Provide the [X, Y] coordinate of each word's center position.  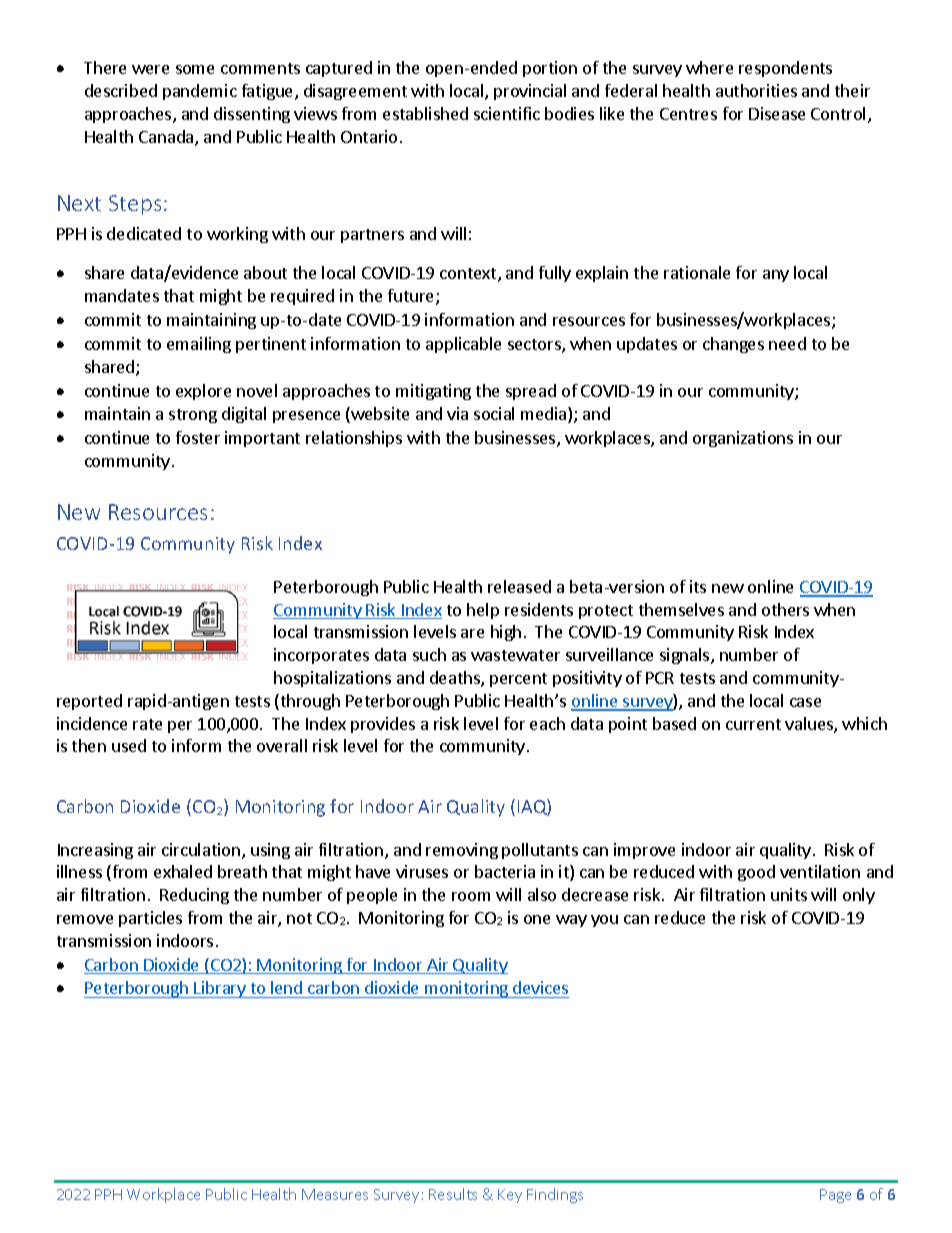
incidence [92, 723]
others [785, 609]
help [483, 611]
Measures [335, 1194]
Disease [777, 113]
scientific [507, 113]
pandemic [200, 92]
